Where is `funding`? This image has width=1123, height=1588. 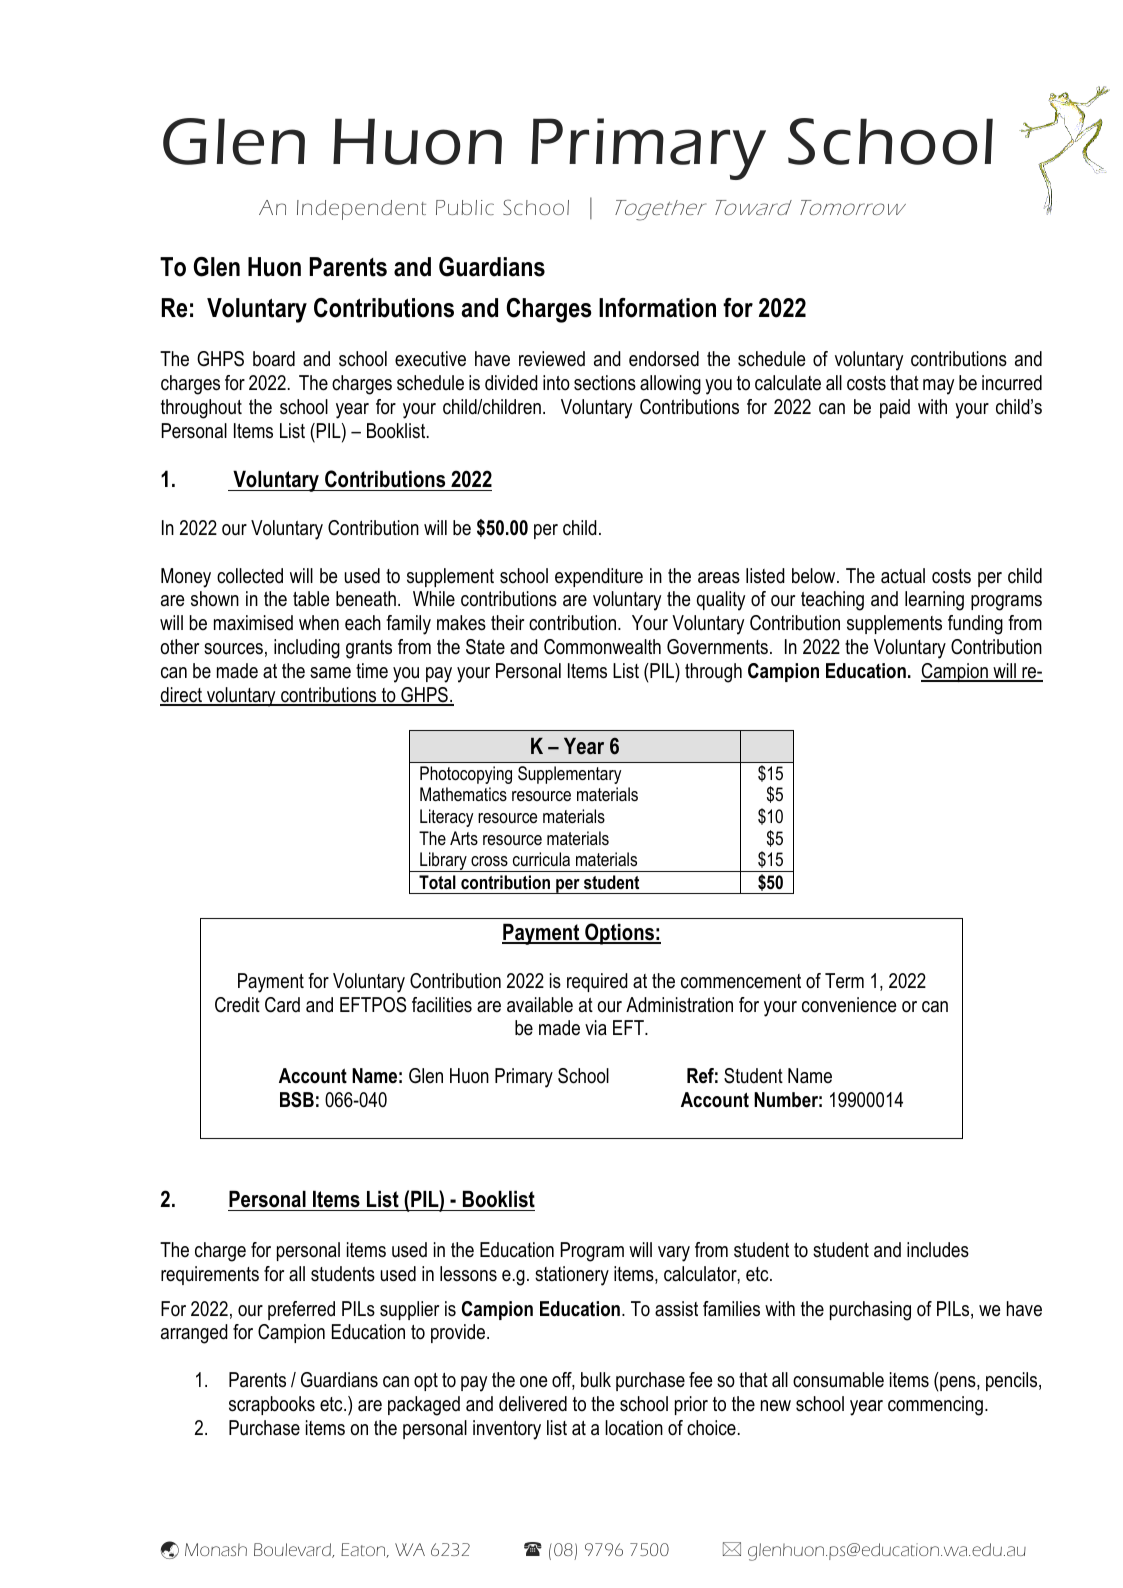
funding is located at coordinates (975, 625).
